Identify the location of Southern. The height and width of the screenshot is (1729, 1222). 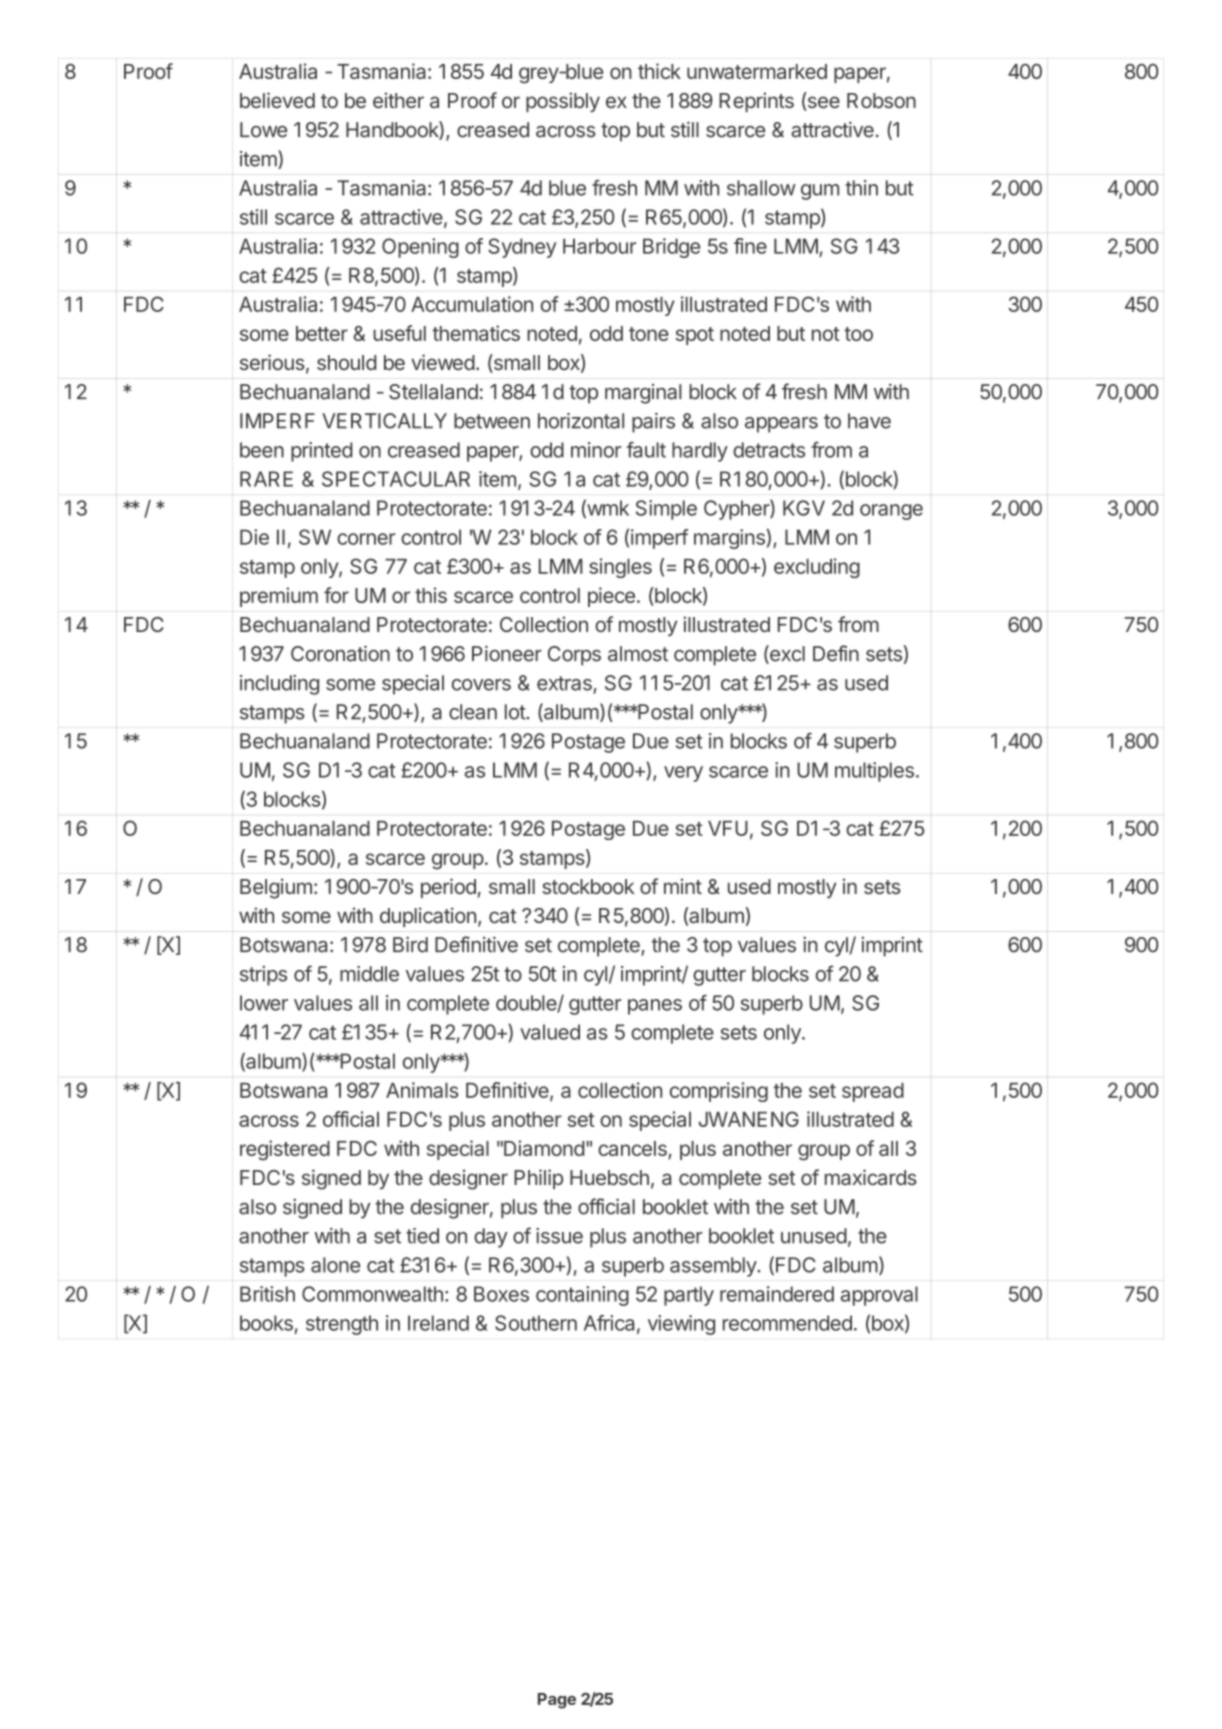
(536, 1323).
